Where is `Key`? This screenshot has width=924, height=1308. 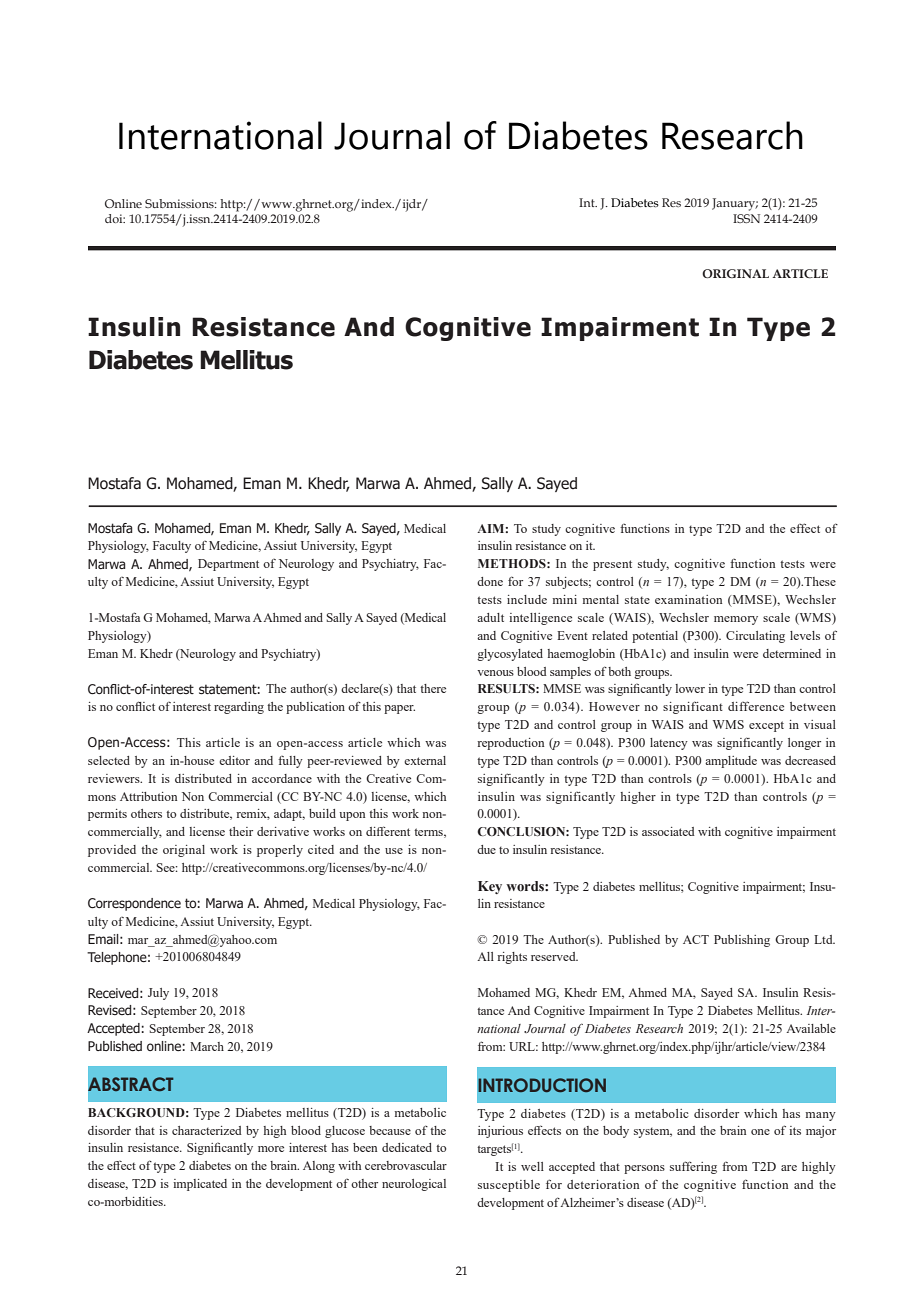 Key is located at coordinates (490, 887).
